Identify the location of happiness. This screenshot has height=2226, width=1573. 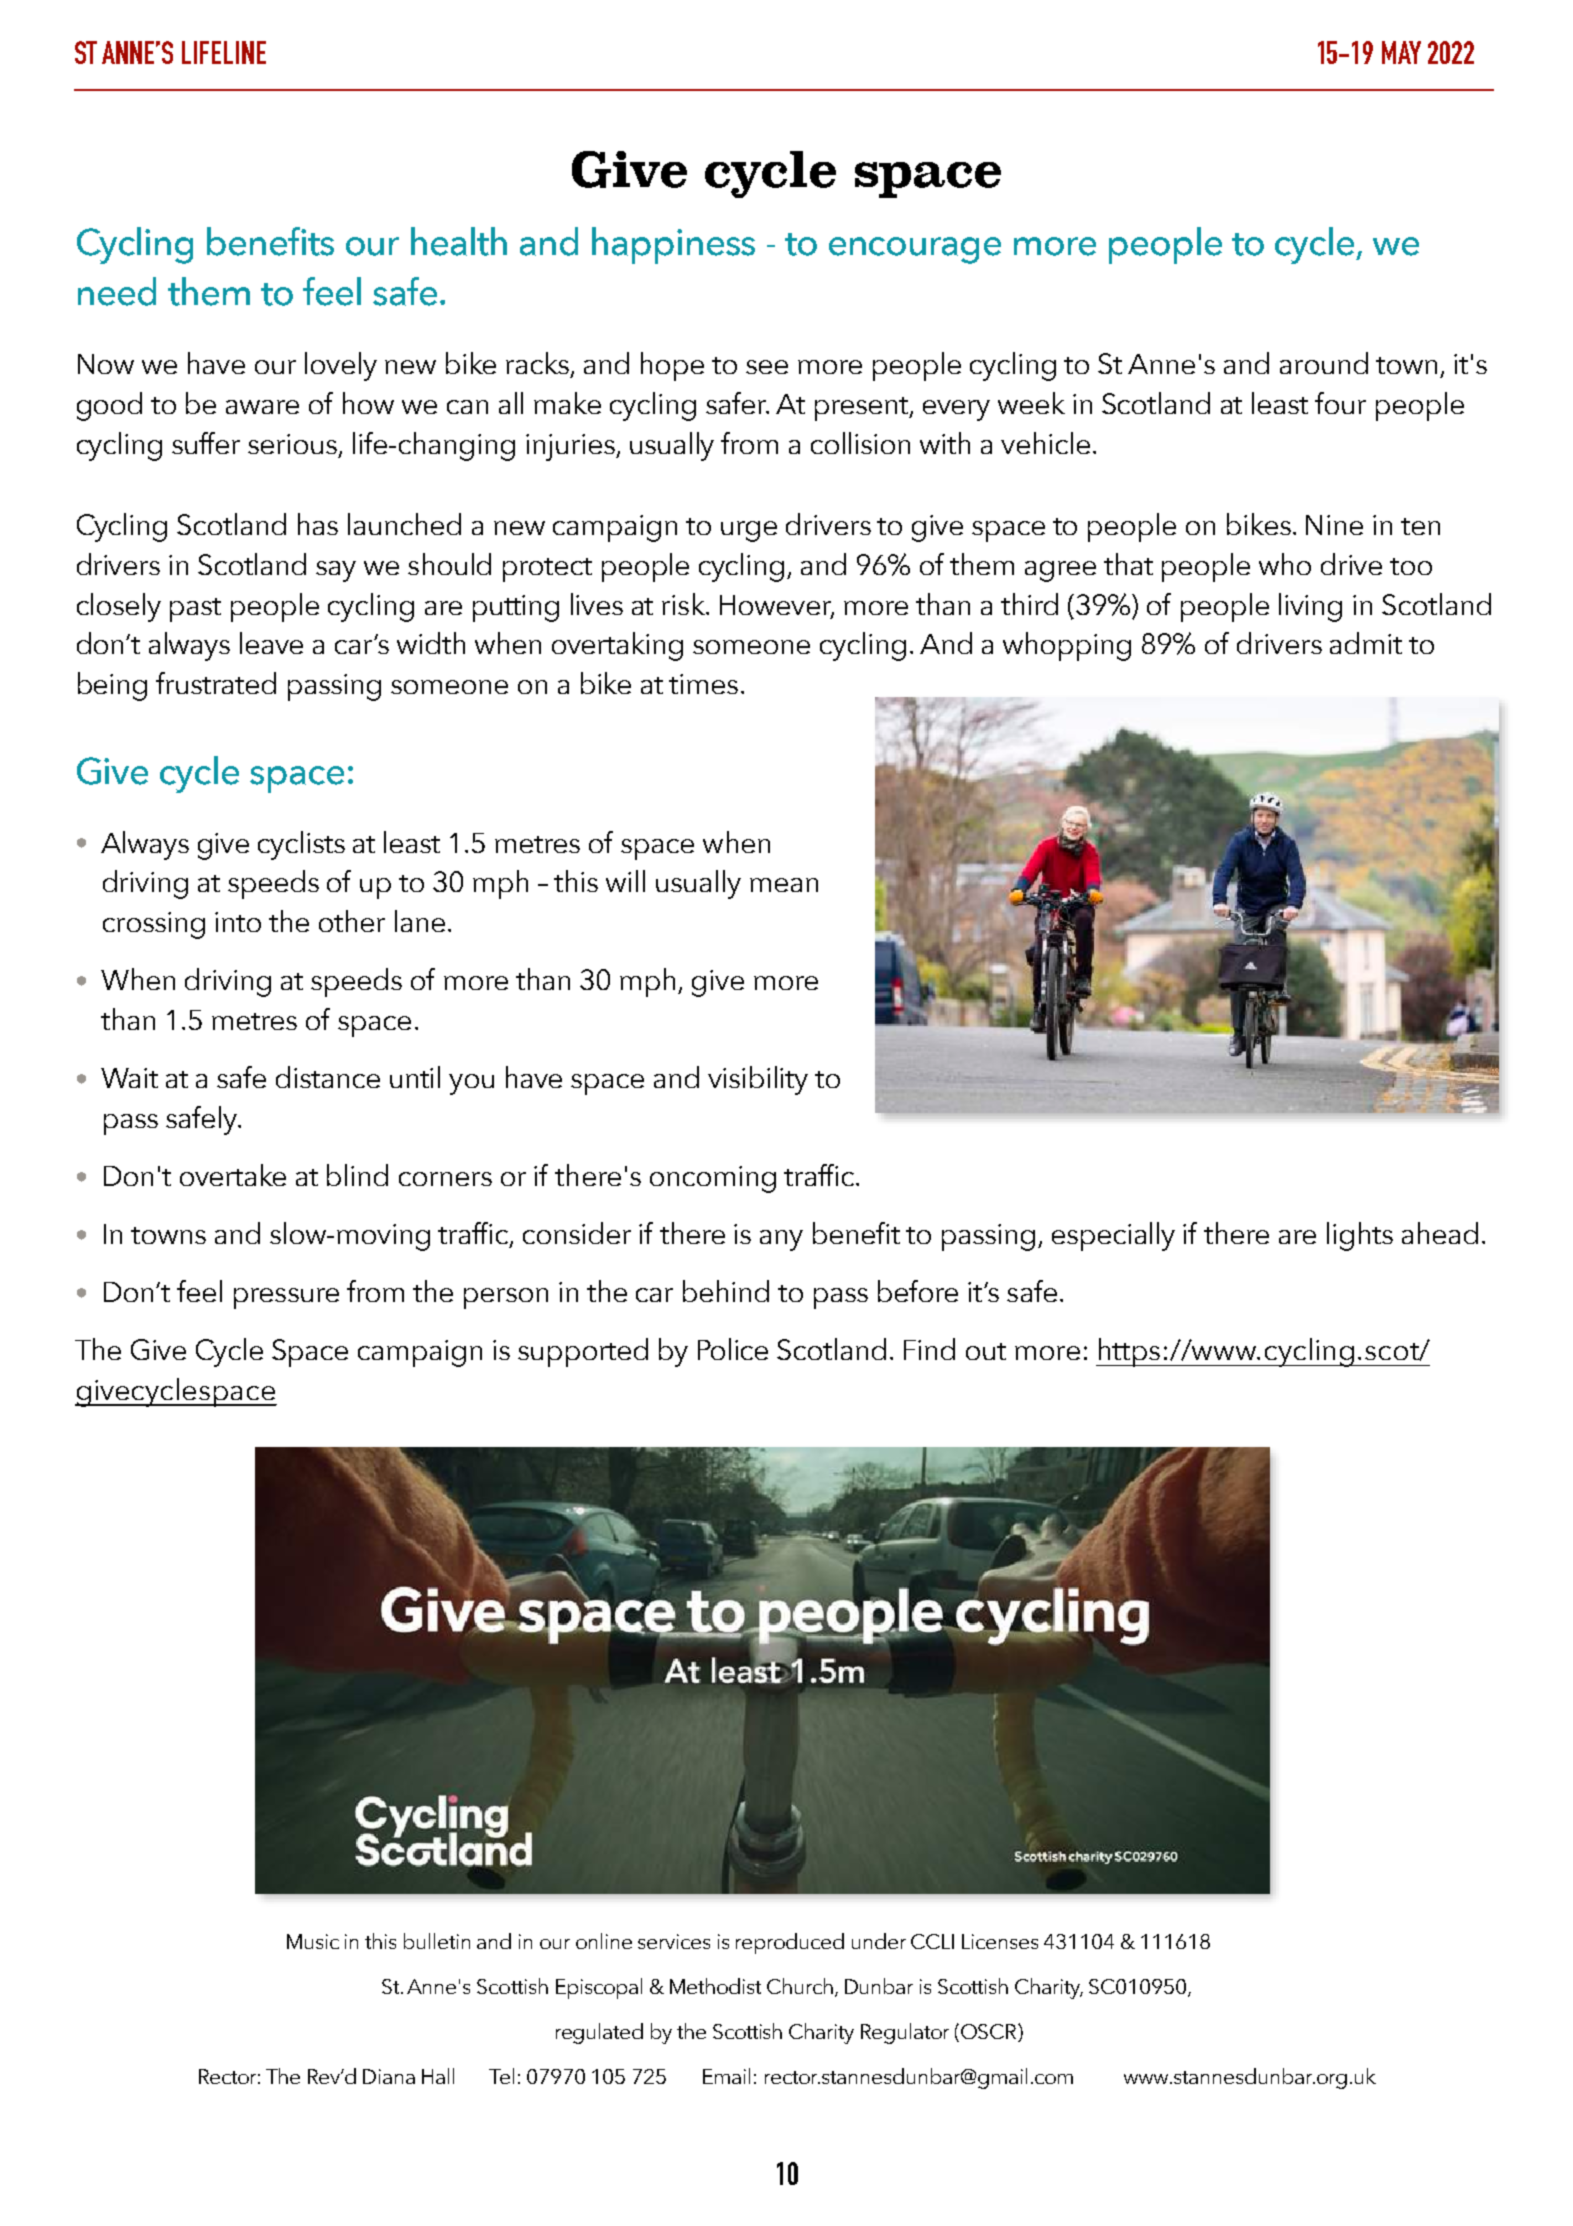
(673, 245).
